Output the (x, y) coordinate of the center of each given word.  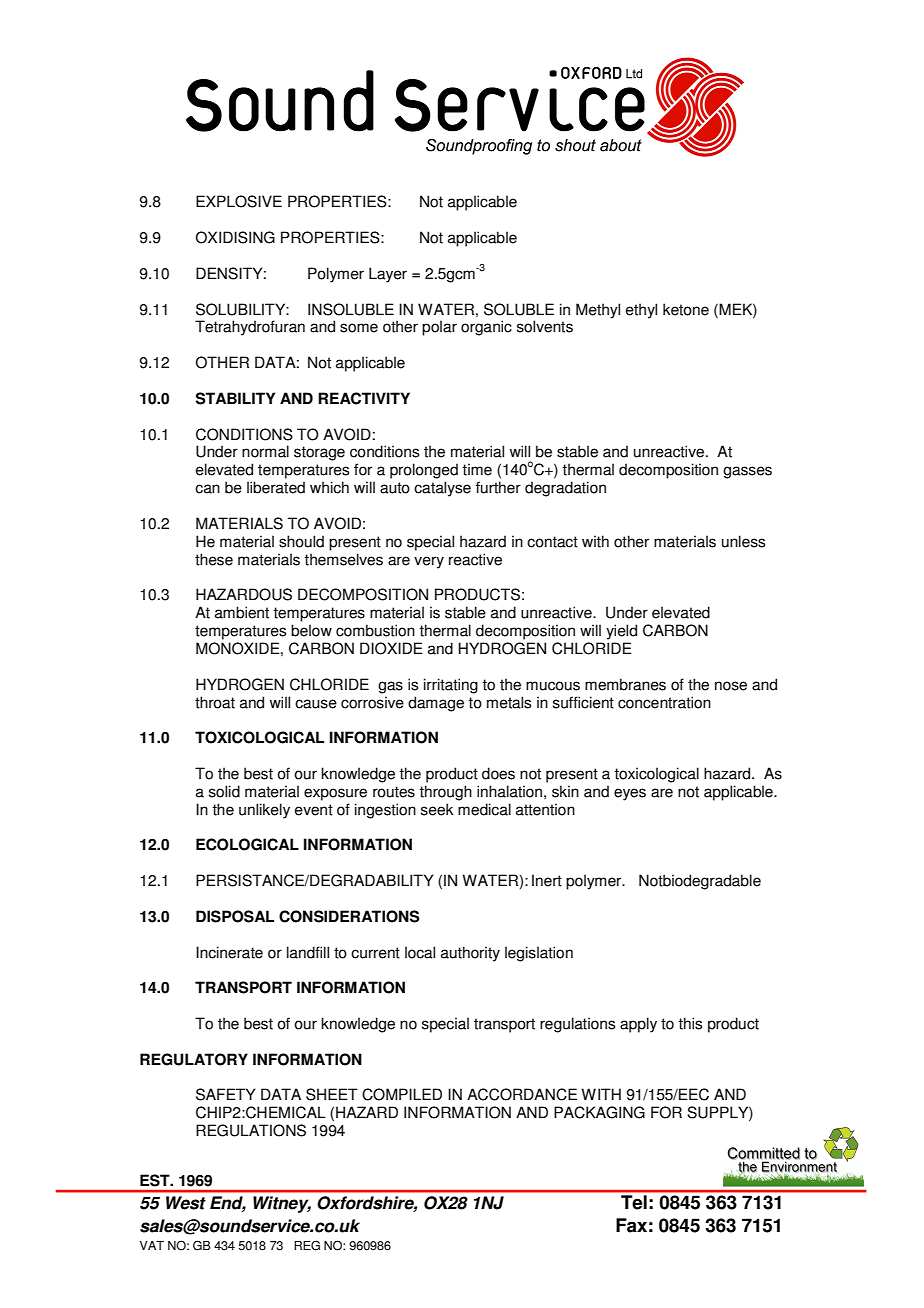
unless (743, 541)
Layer (388, 275)
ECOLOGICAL (247, 844)
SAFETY (226, 1094)
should (301, 541)
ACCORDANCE (522, 1094)
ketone (686, 309)
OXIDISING (235, 237)
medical (484, 809)
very (429, 562)
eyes (630, 794)
